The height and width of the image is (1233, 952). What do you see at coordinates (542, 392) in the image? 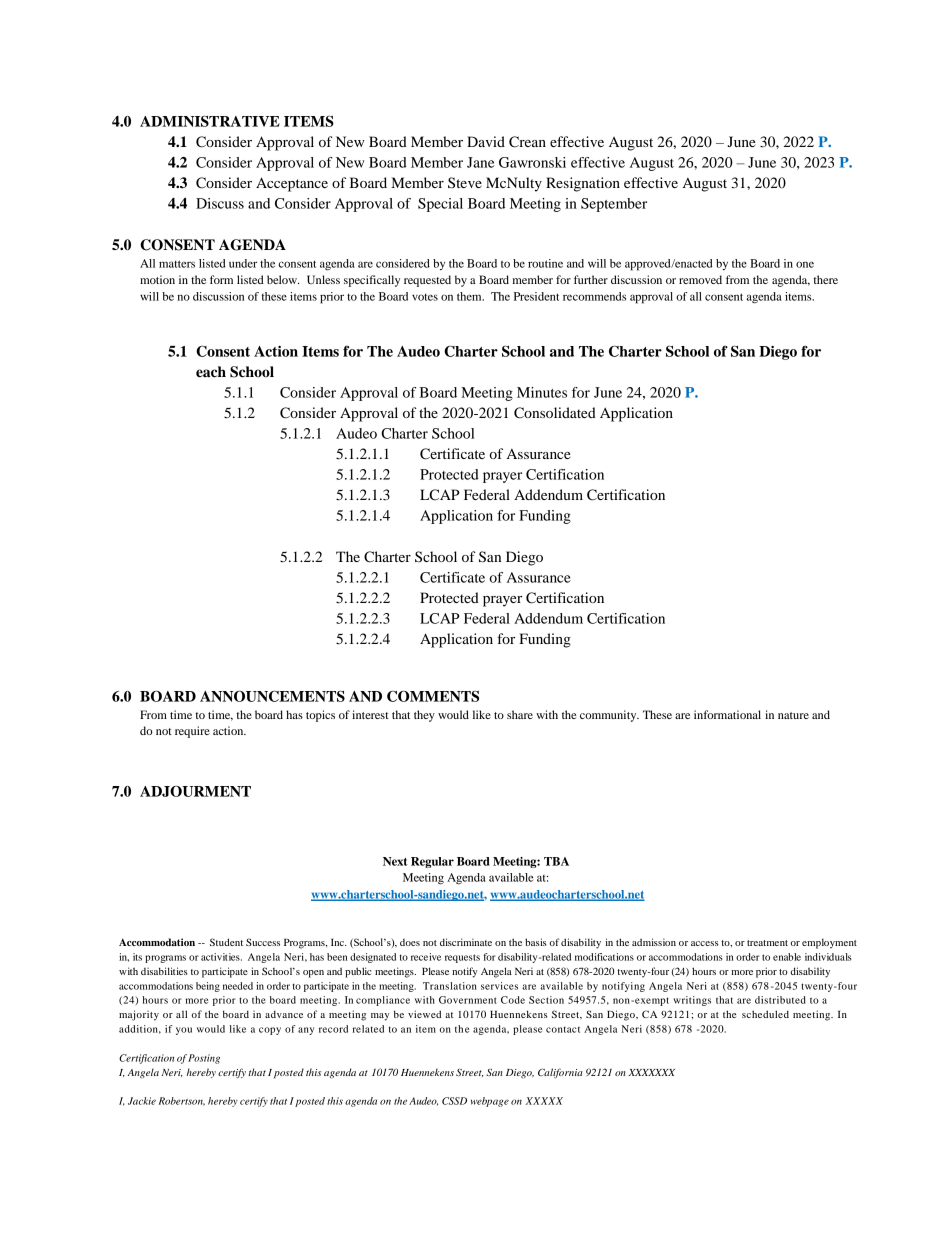
I see `Minutes` at bounding box center [542, 392].
